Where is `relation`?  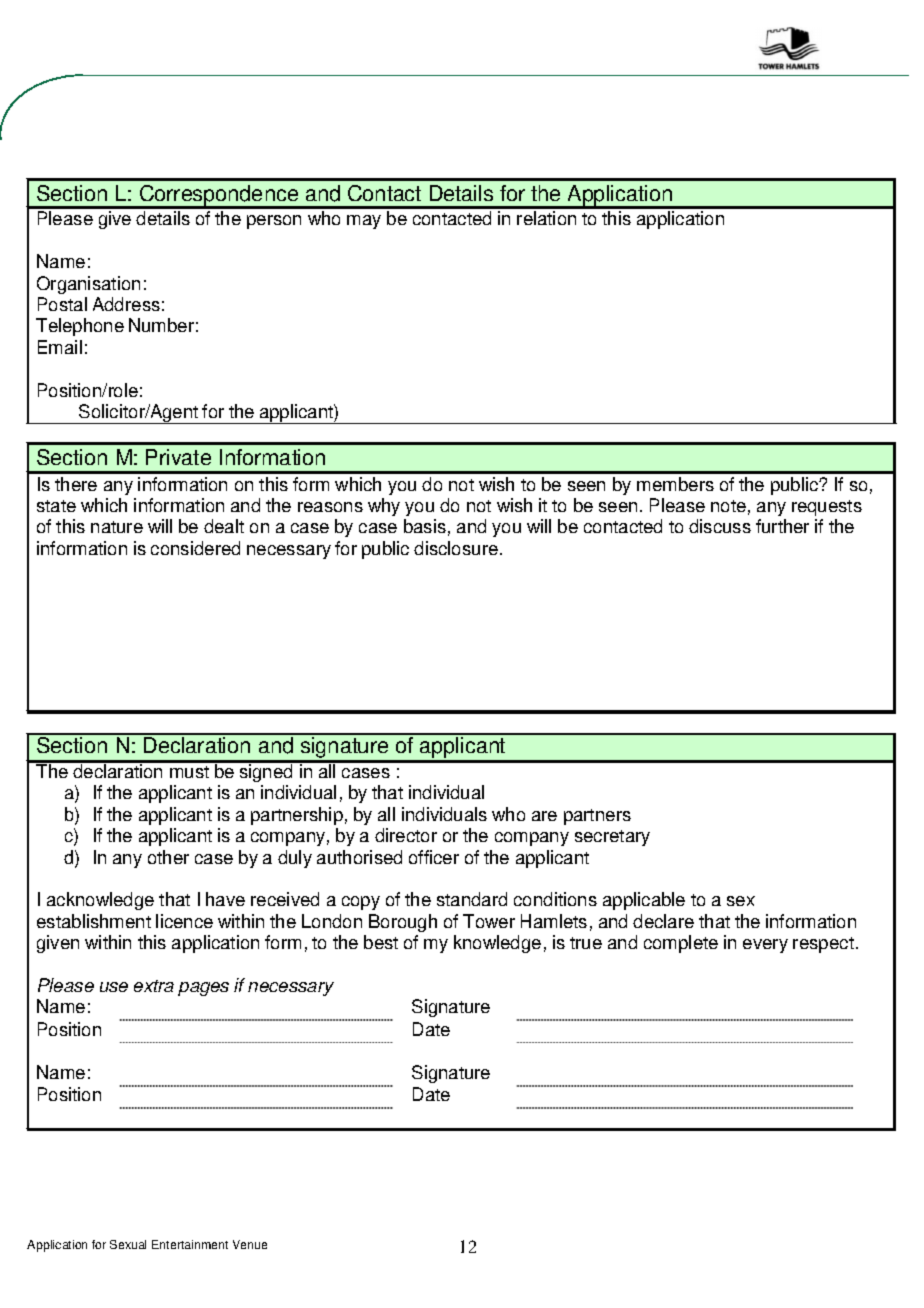
relation is located at coordinates (546, 218).
